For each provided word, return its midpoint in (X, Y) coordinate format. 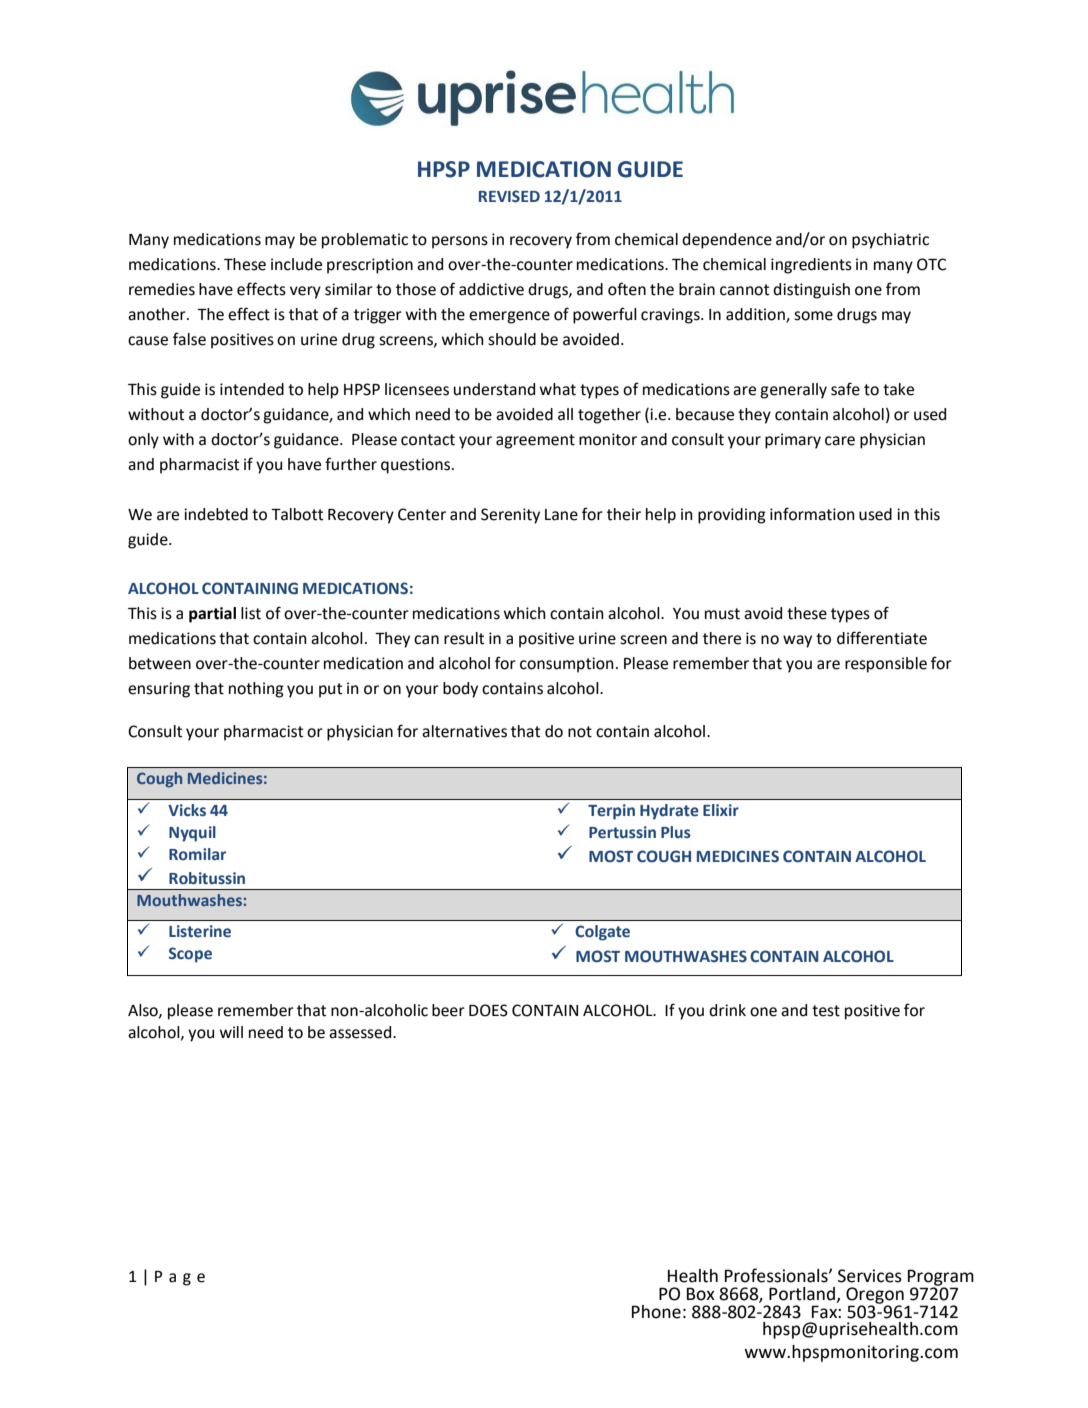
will (231, 1032)
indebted (216, 514)
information (812, 514)
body (460, 690)
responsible (886, 665)
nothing (256, 690)
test (826, 1011)
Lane (561, 515)
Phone (656, 1312)
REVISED (509, 196)
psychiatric (890, 241)
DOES (488, 1010)
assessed (361, 1032)
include (296, 264)
